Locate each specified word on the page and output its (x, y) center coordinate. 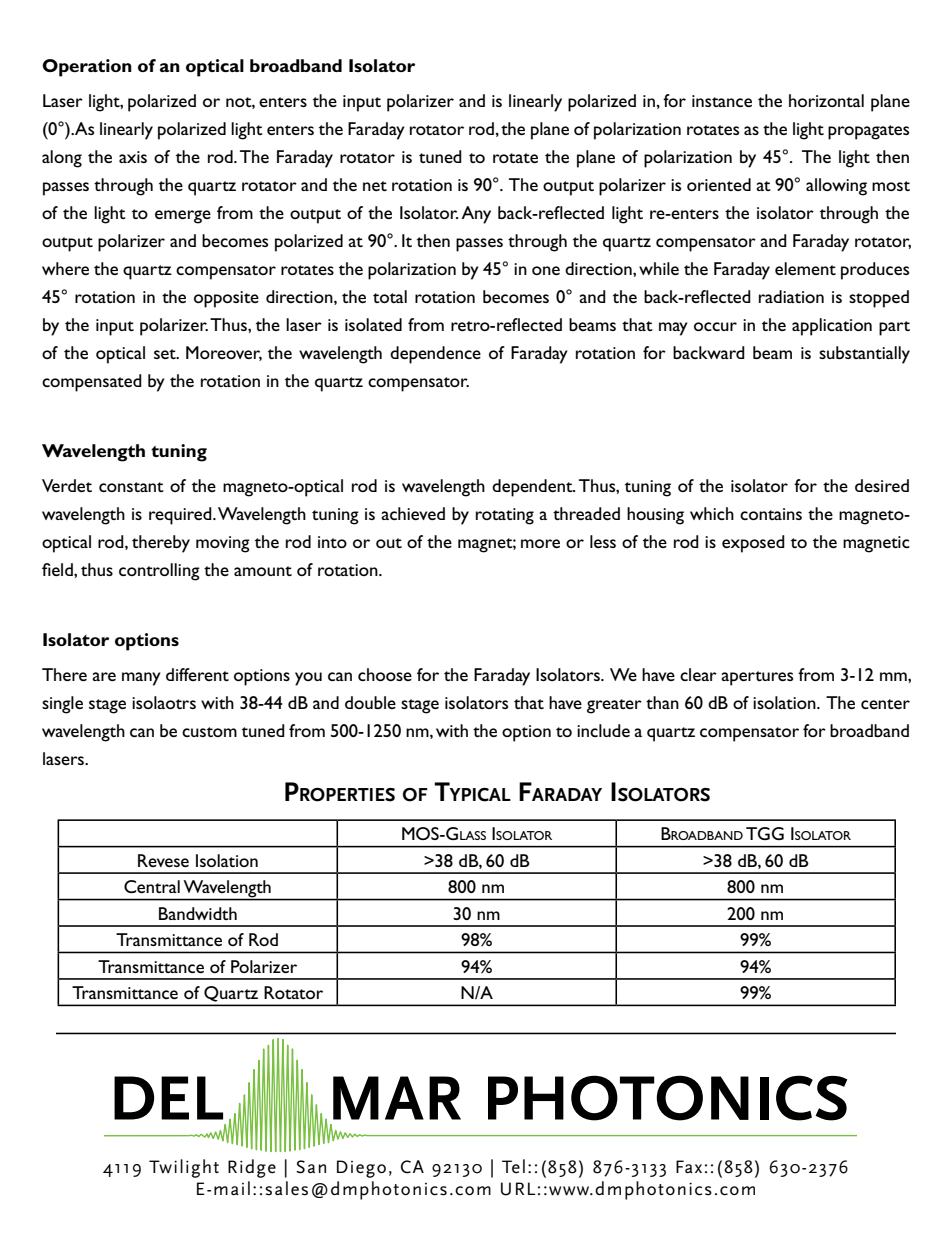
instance (722, 101)
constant (131, 487)
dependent (533, 488)
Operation (87, 68)
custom (209, 732)
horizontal (826, 100)
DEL (168, 1098)
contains (771, 514)
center (885, 704)
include (603, 730)
